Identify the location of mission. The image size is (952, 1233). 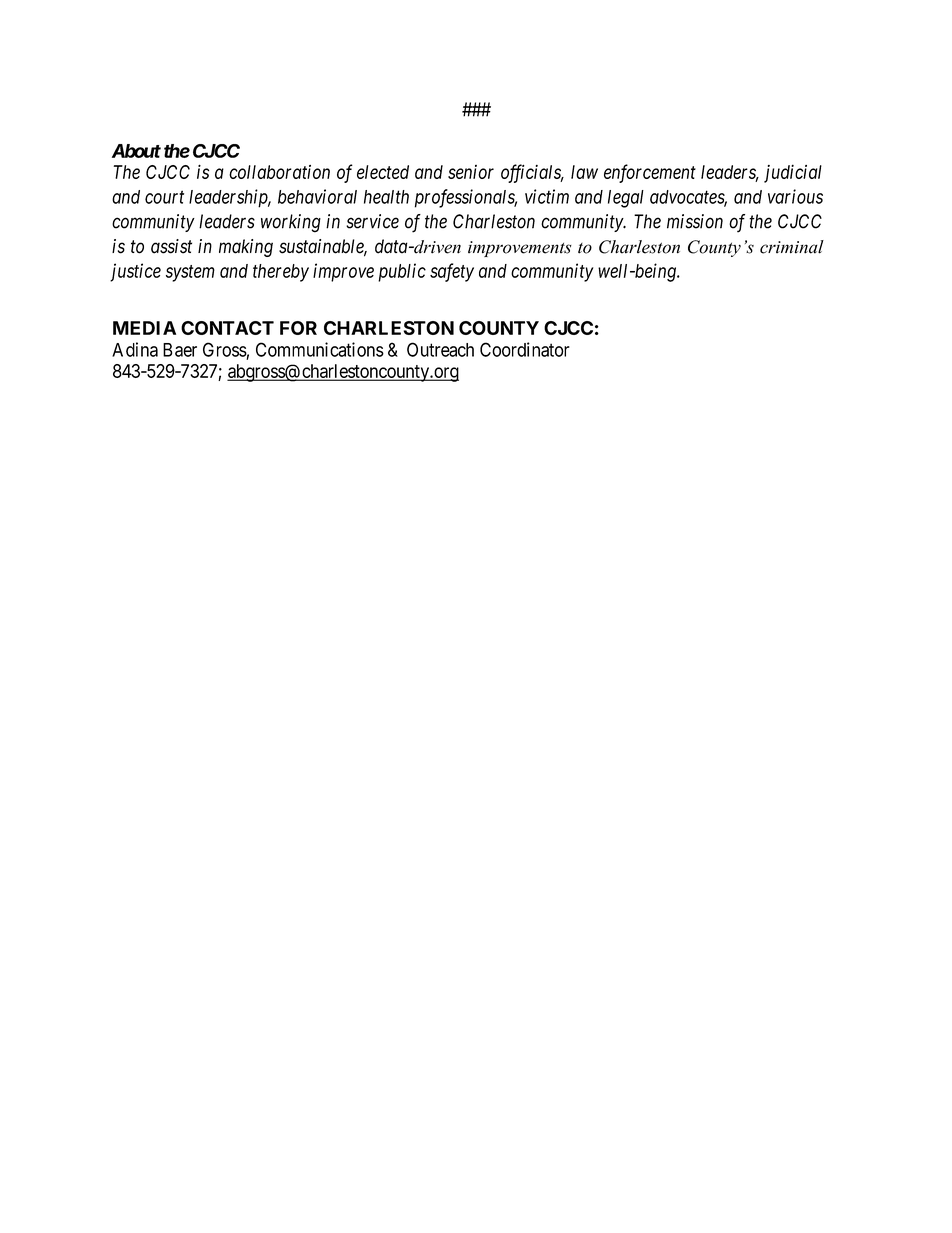
(695, 221).
